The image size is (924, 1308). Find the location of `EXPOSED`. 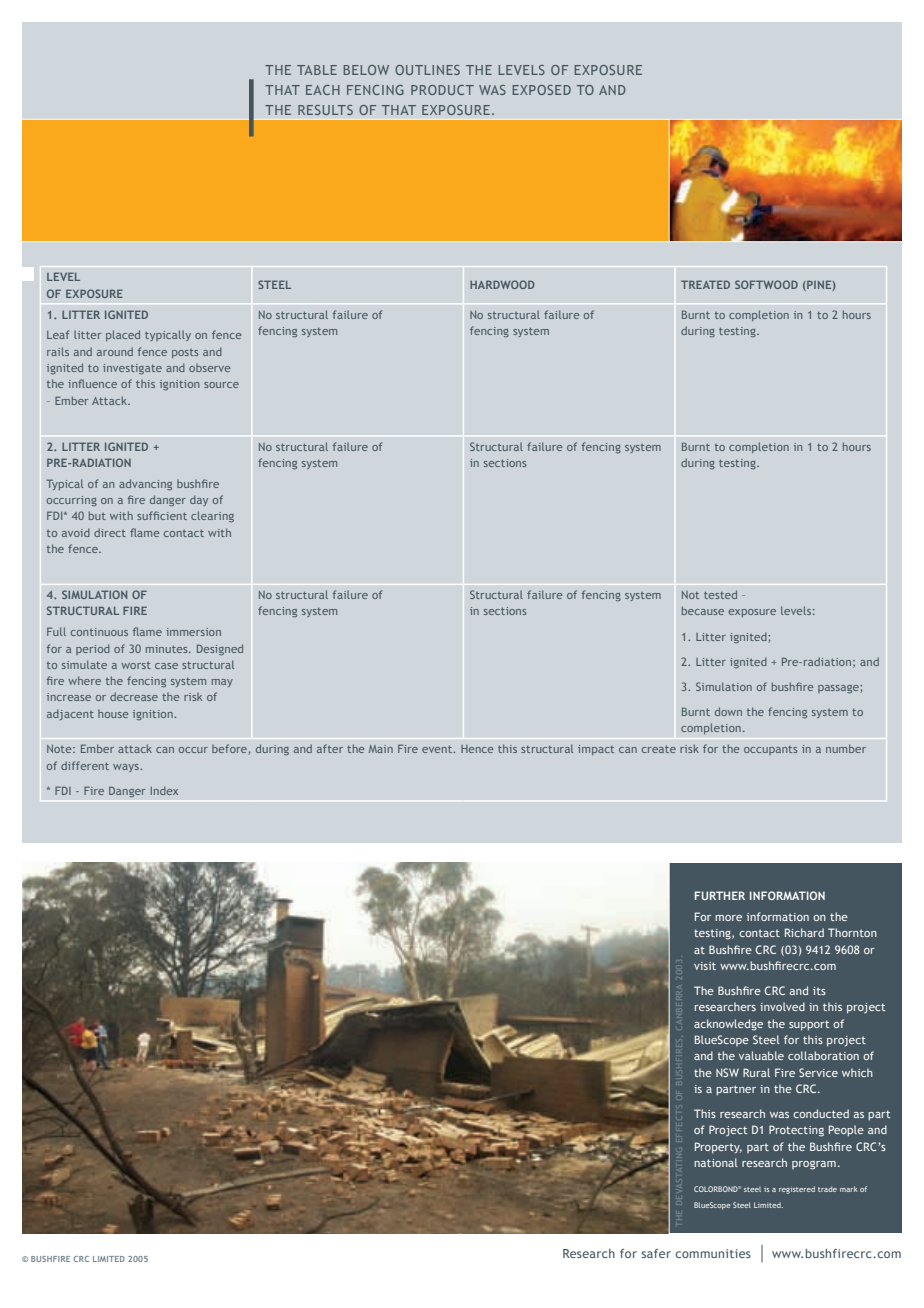

EXPOSED is located at coordinates (541, 90).
